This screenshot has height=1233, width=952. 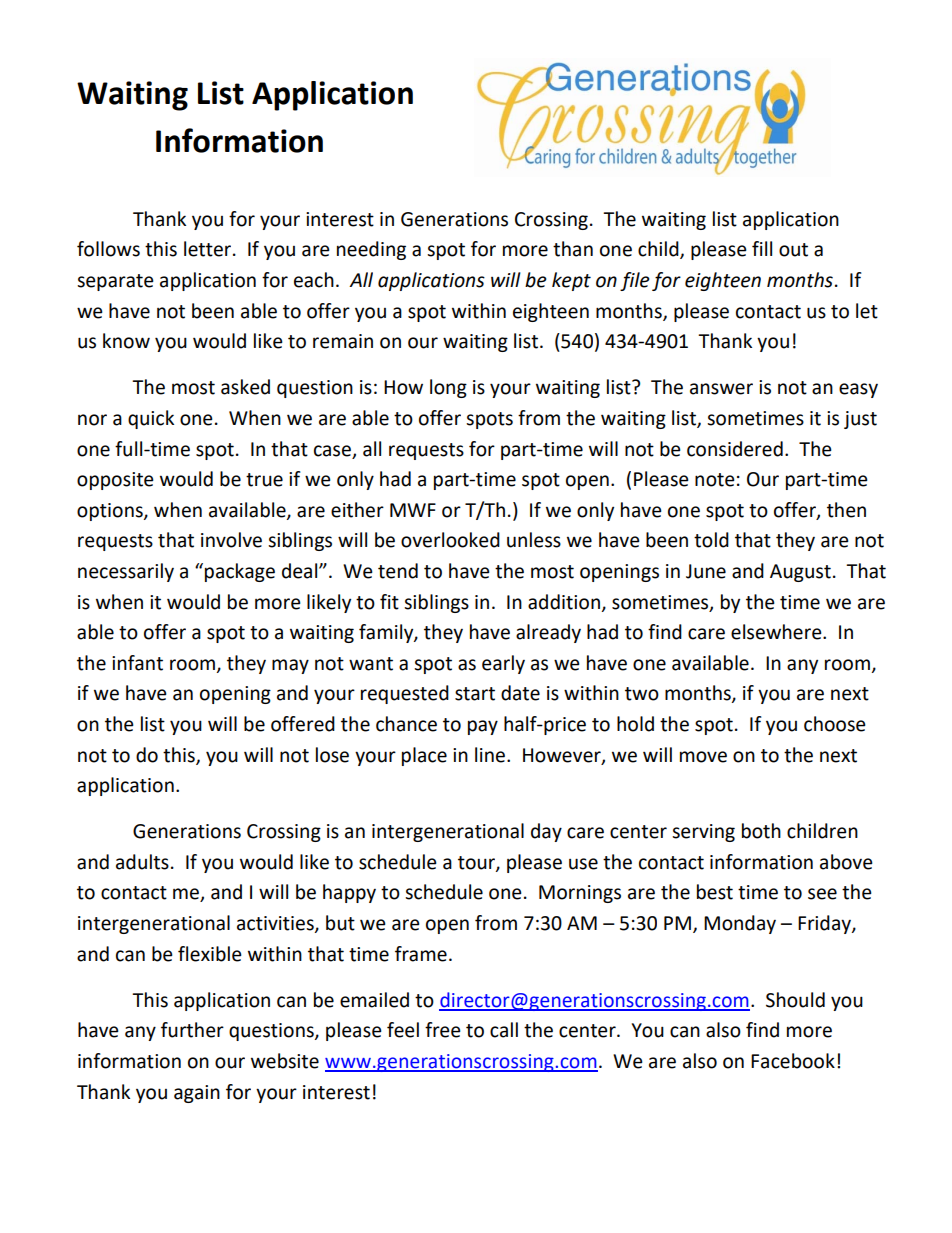 I want to click on kept, so click(x=571, y=281).
